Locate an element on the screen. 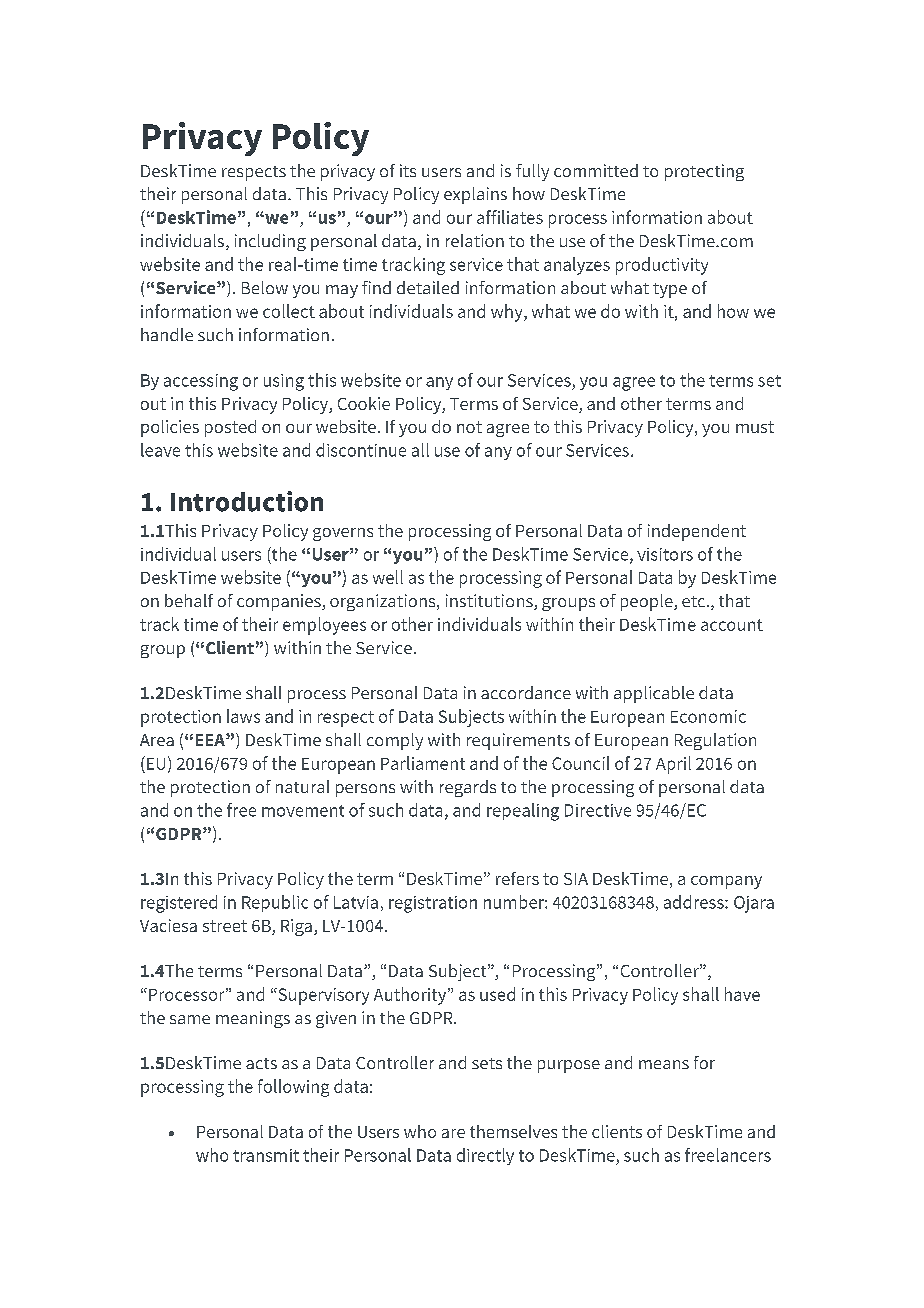  not is located at coordinates (469, 427).
